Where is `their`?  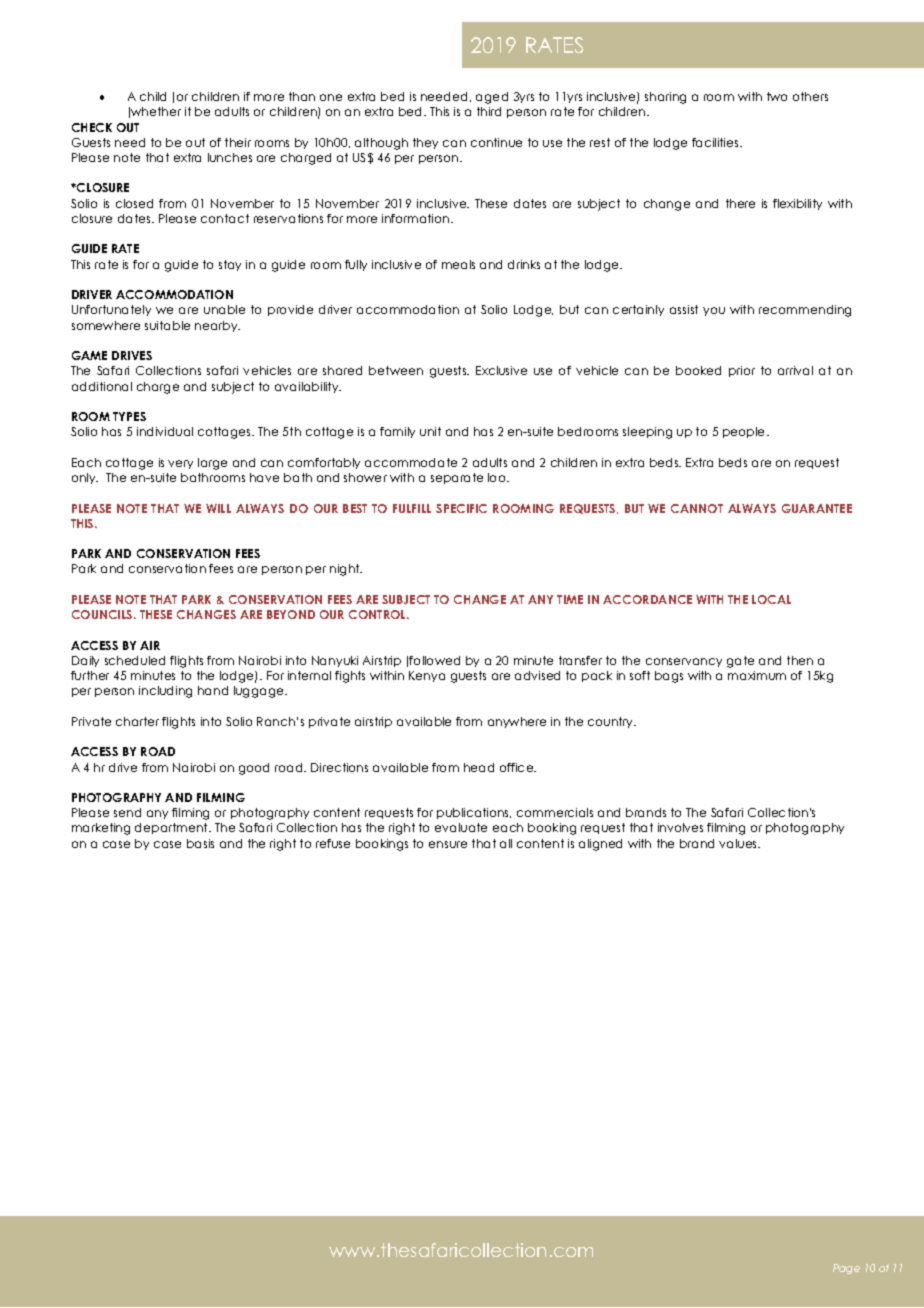
their is located at coordinates (238, 142).
